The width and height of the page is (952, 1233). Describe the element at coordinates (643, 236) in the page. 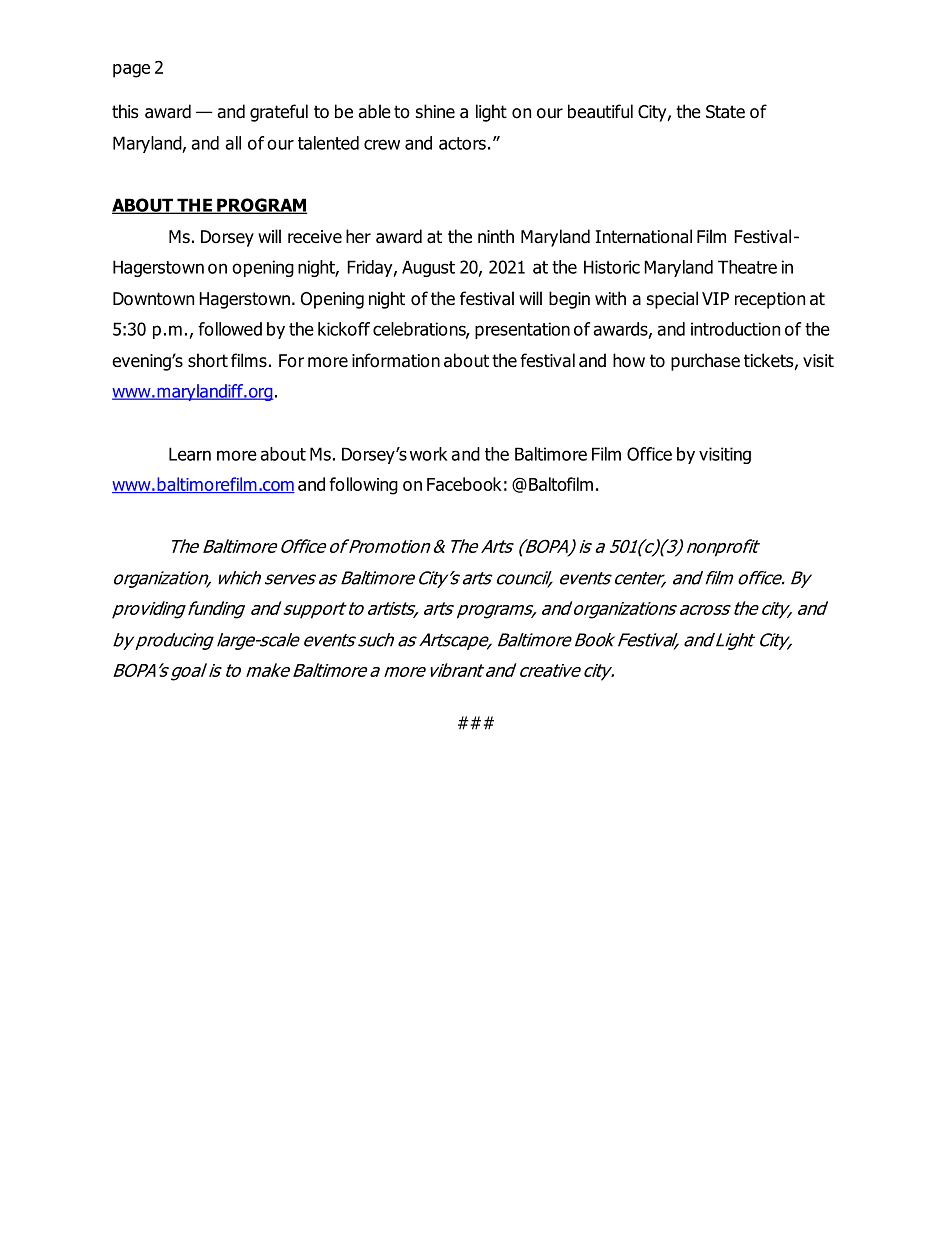

I see `International` at that location.
